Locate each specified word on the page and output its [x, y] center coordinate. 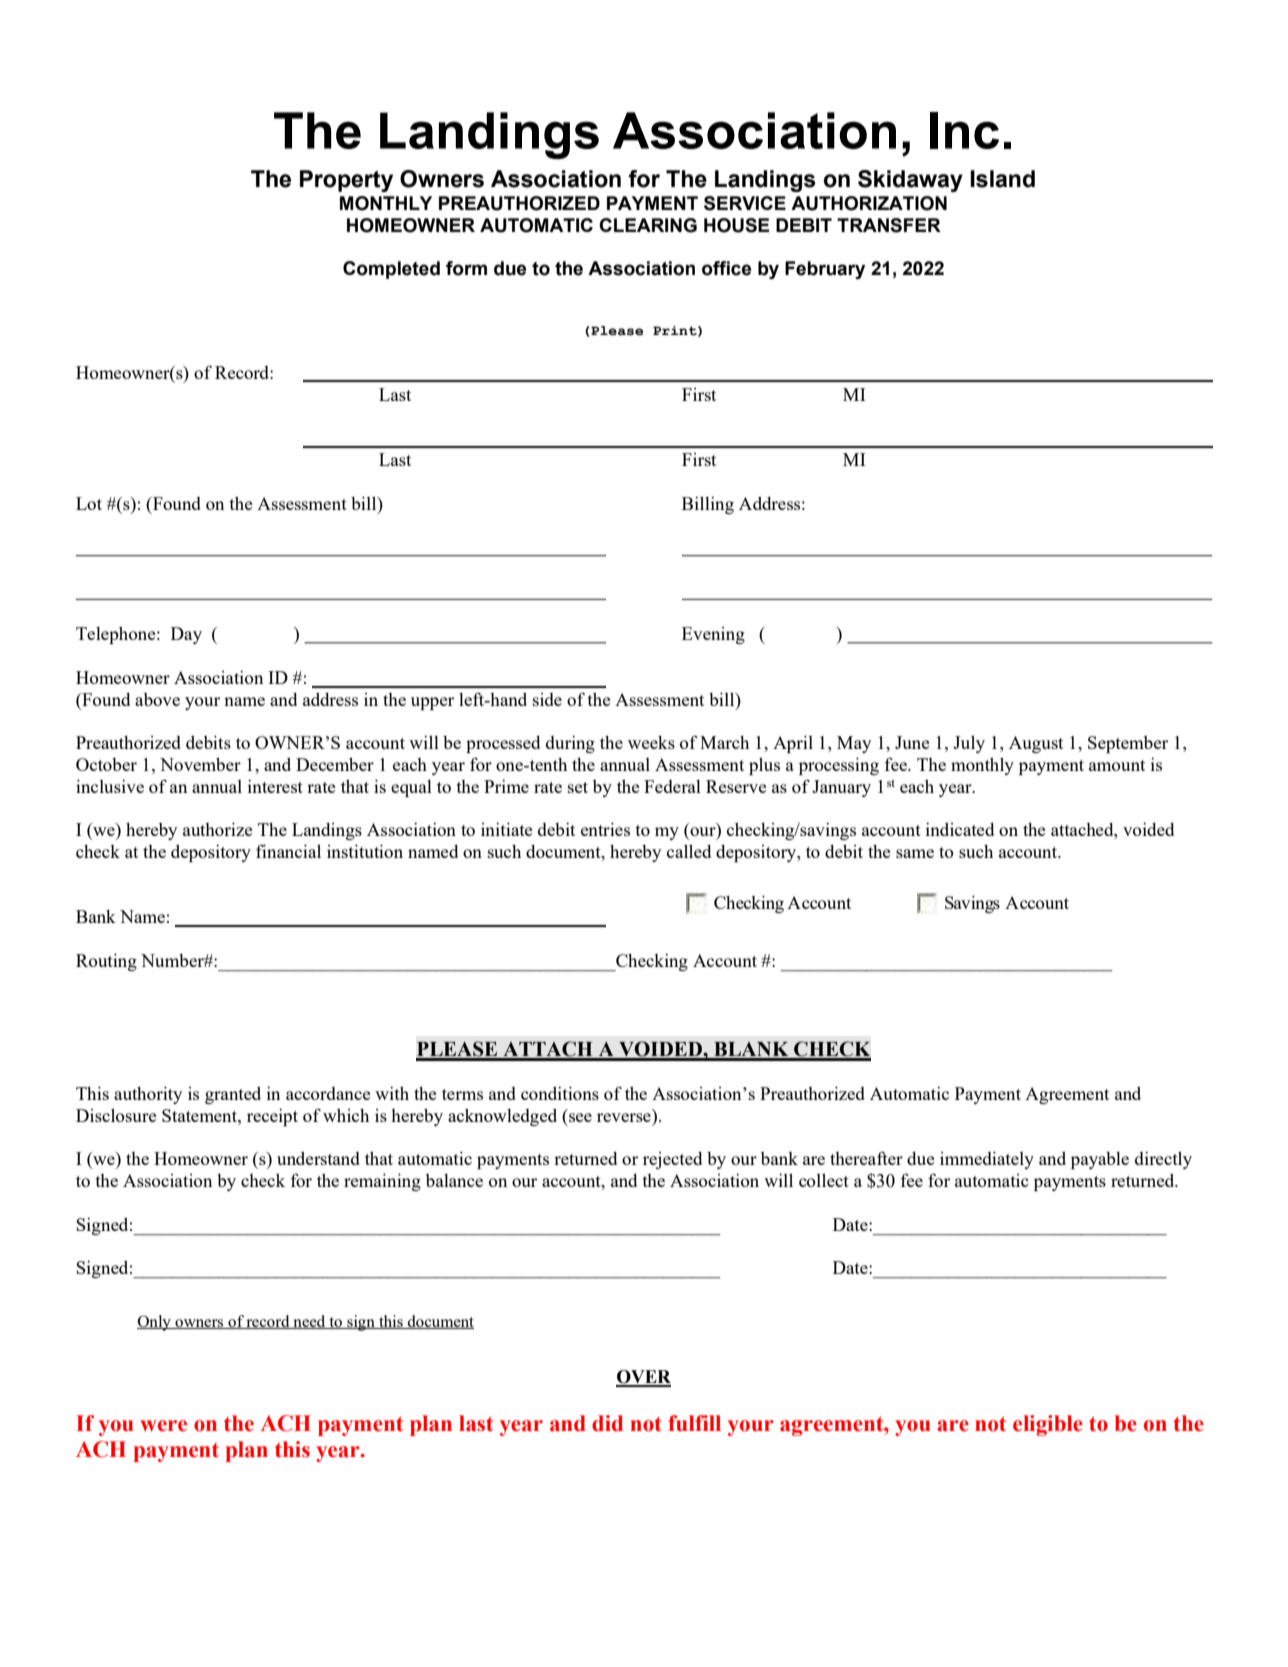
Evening [713, 635]
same [915, 853]
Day [186, 635]
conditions [560, 1093]
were [163, 1426]
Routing [106, 962]
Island [1002, 179]
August [1036, 744]
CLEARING [648, 225]
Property [346, 181]
